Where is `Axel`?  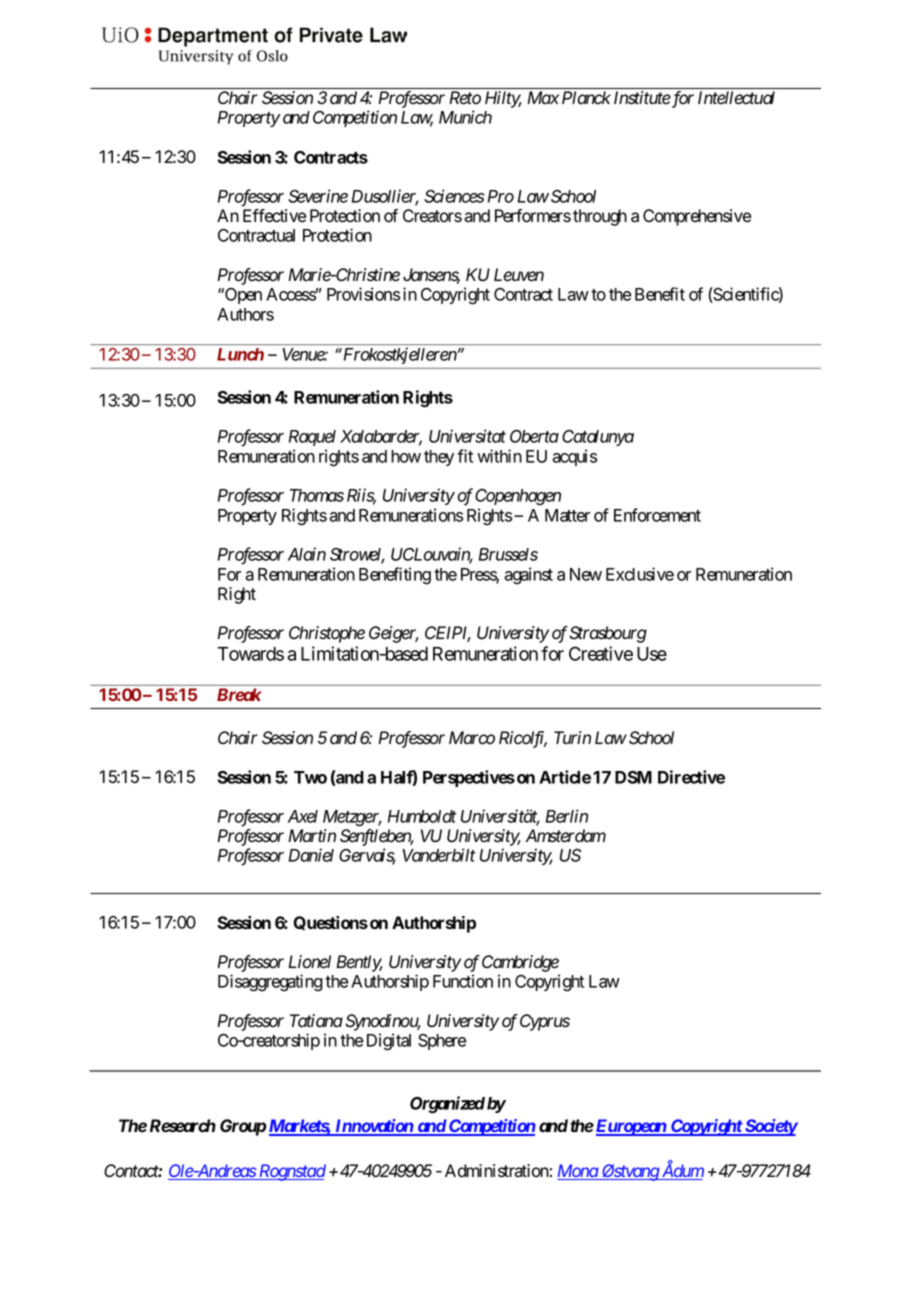
Axel is located at coordinates (303, 816).
